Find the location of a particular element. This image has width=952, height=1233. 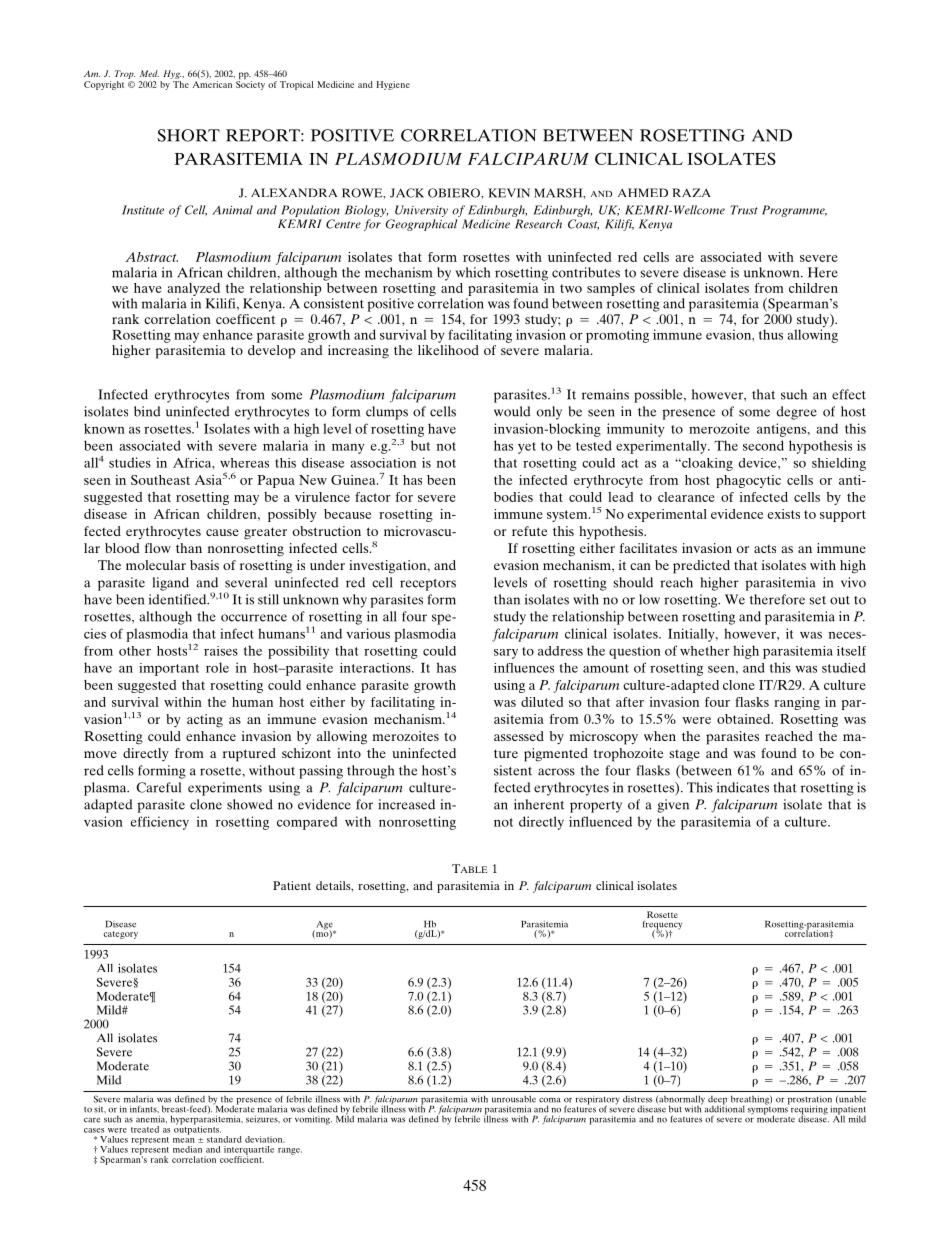

RAZA is located at coordinates (691, 192).
